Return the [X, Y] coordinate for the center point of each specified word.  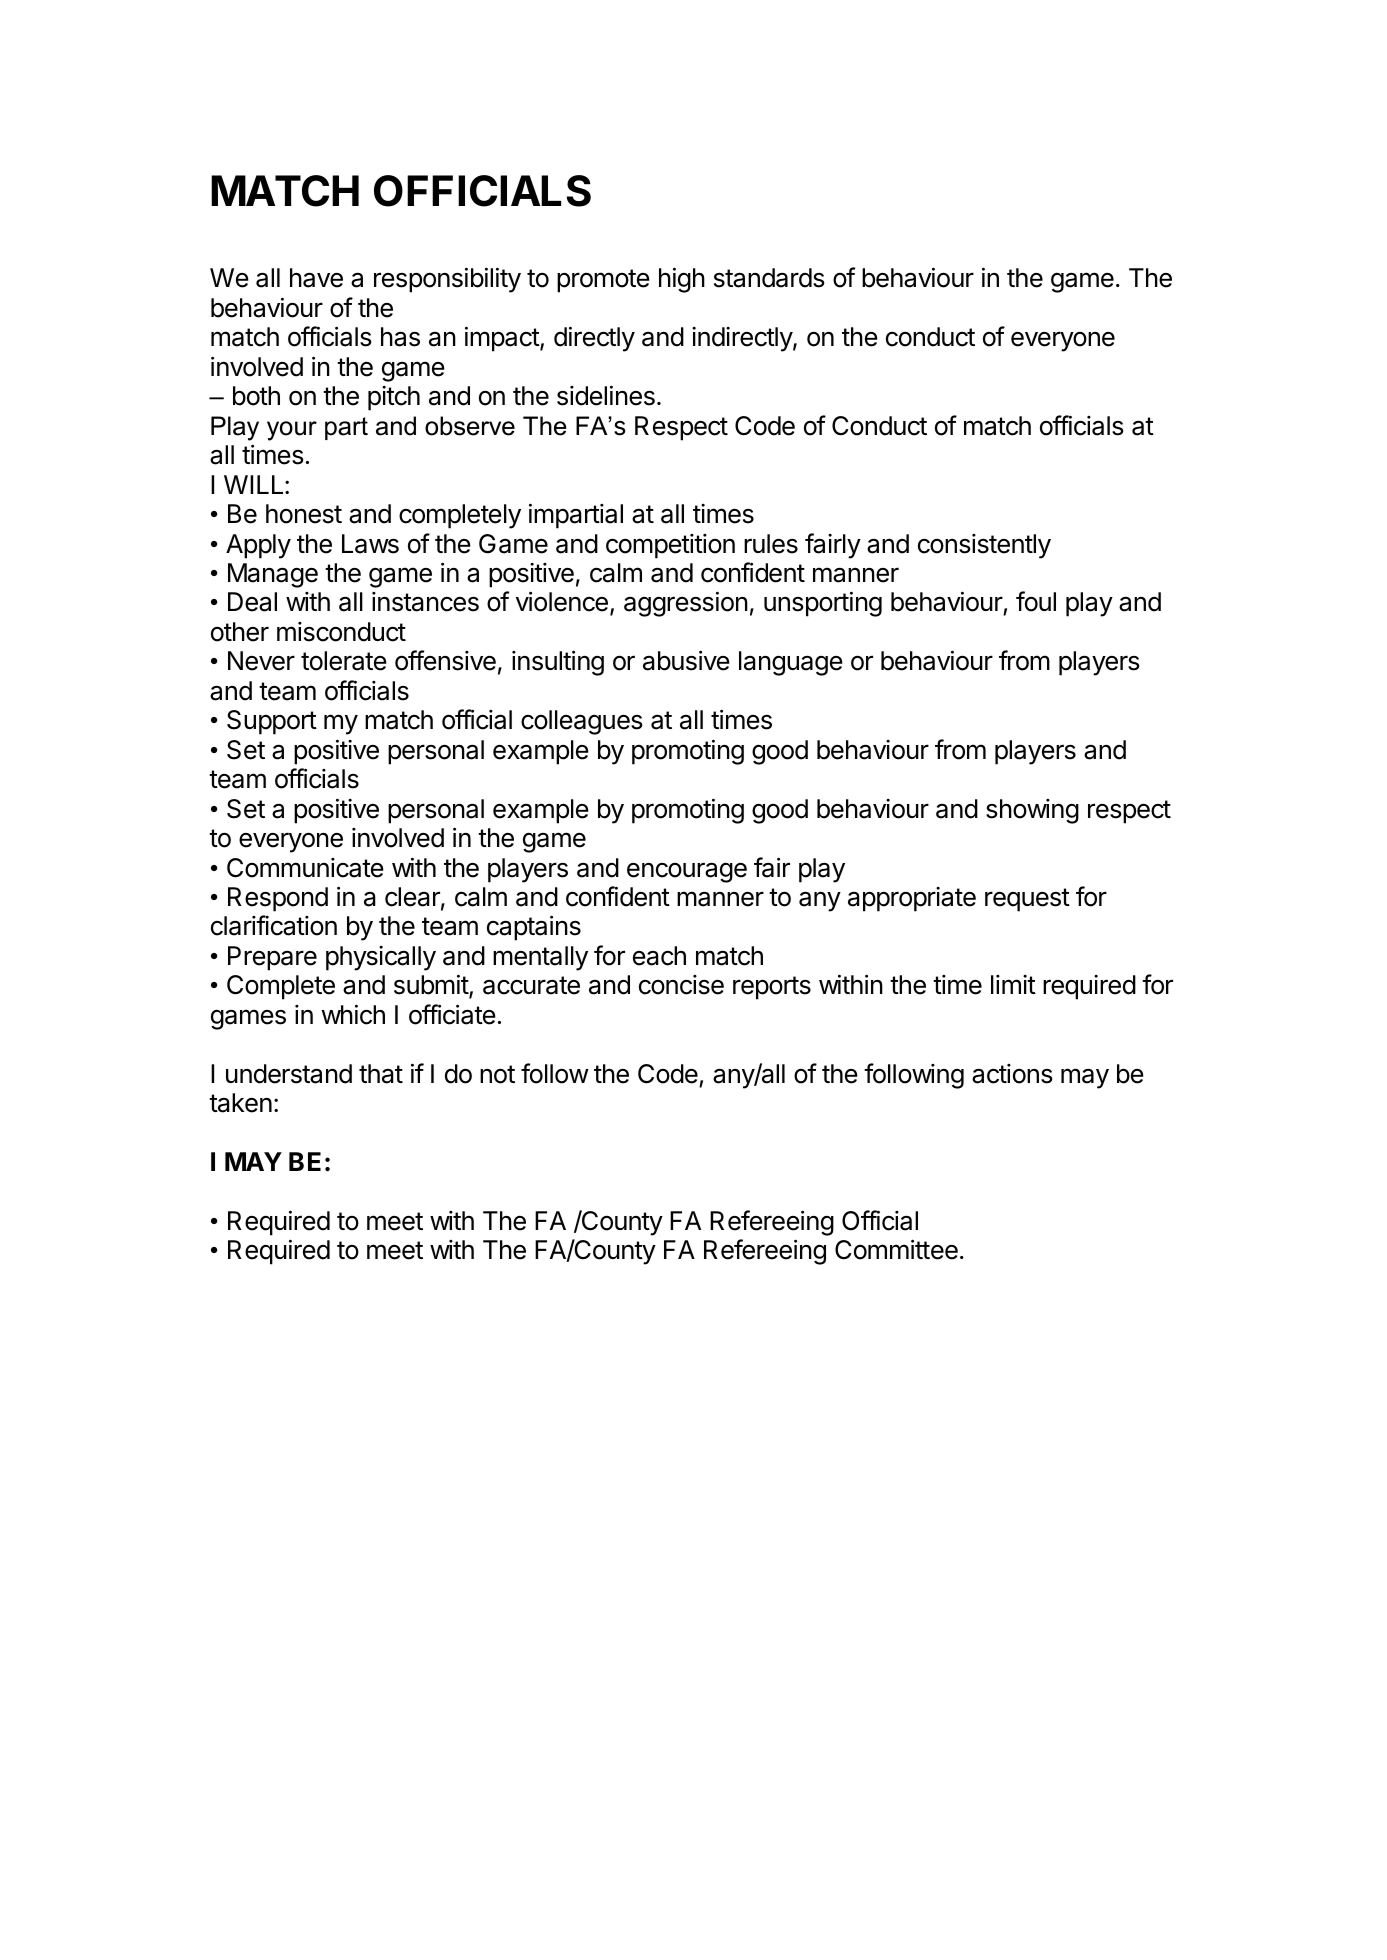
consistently [984, 546]
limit [1013, 984]
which [353, 1014]
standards [769, 278]
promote [603, 281]
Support [272, 722]
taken [240, 1103]
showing [1032, 811]
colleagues [581, 722]
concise [681, 985]
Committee [896, 1249]
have [316, 278]
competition [670, 546]
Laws [370, 544]
